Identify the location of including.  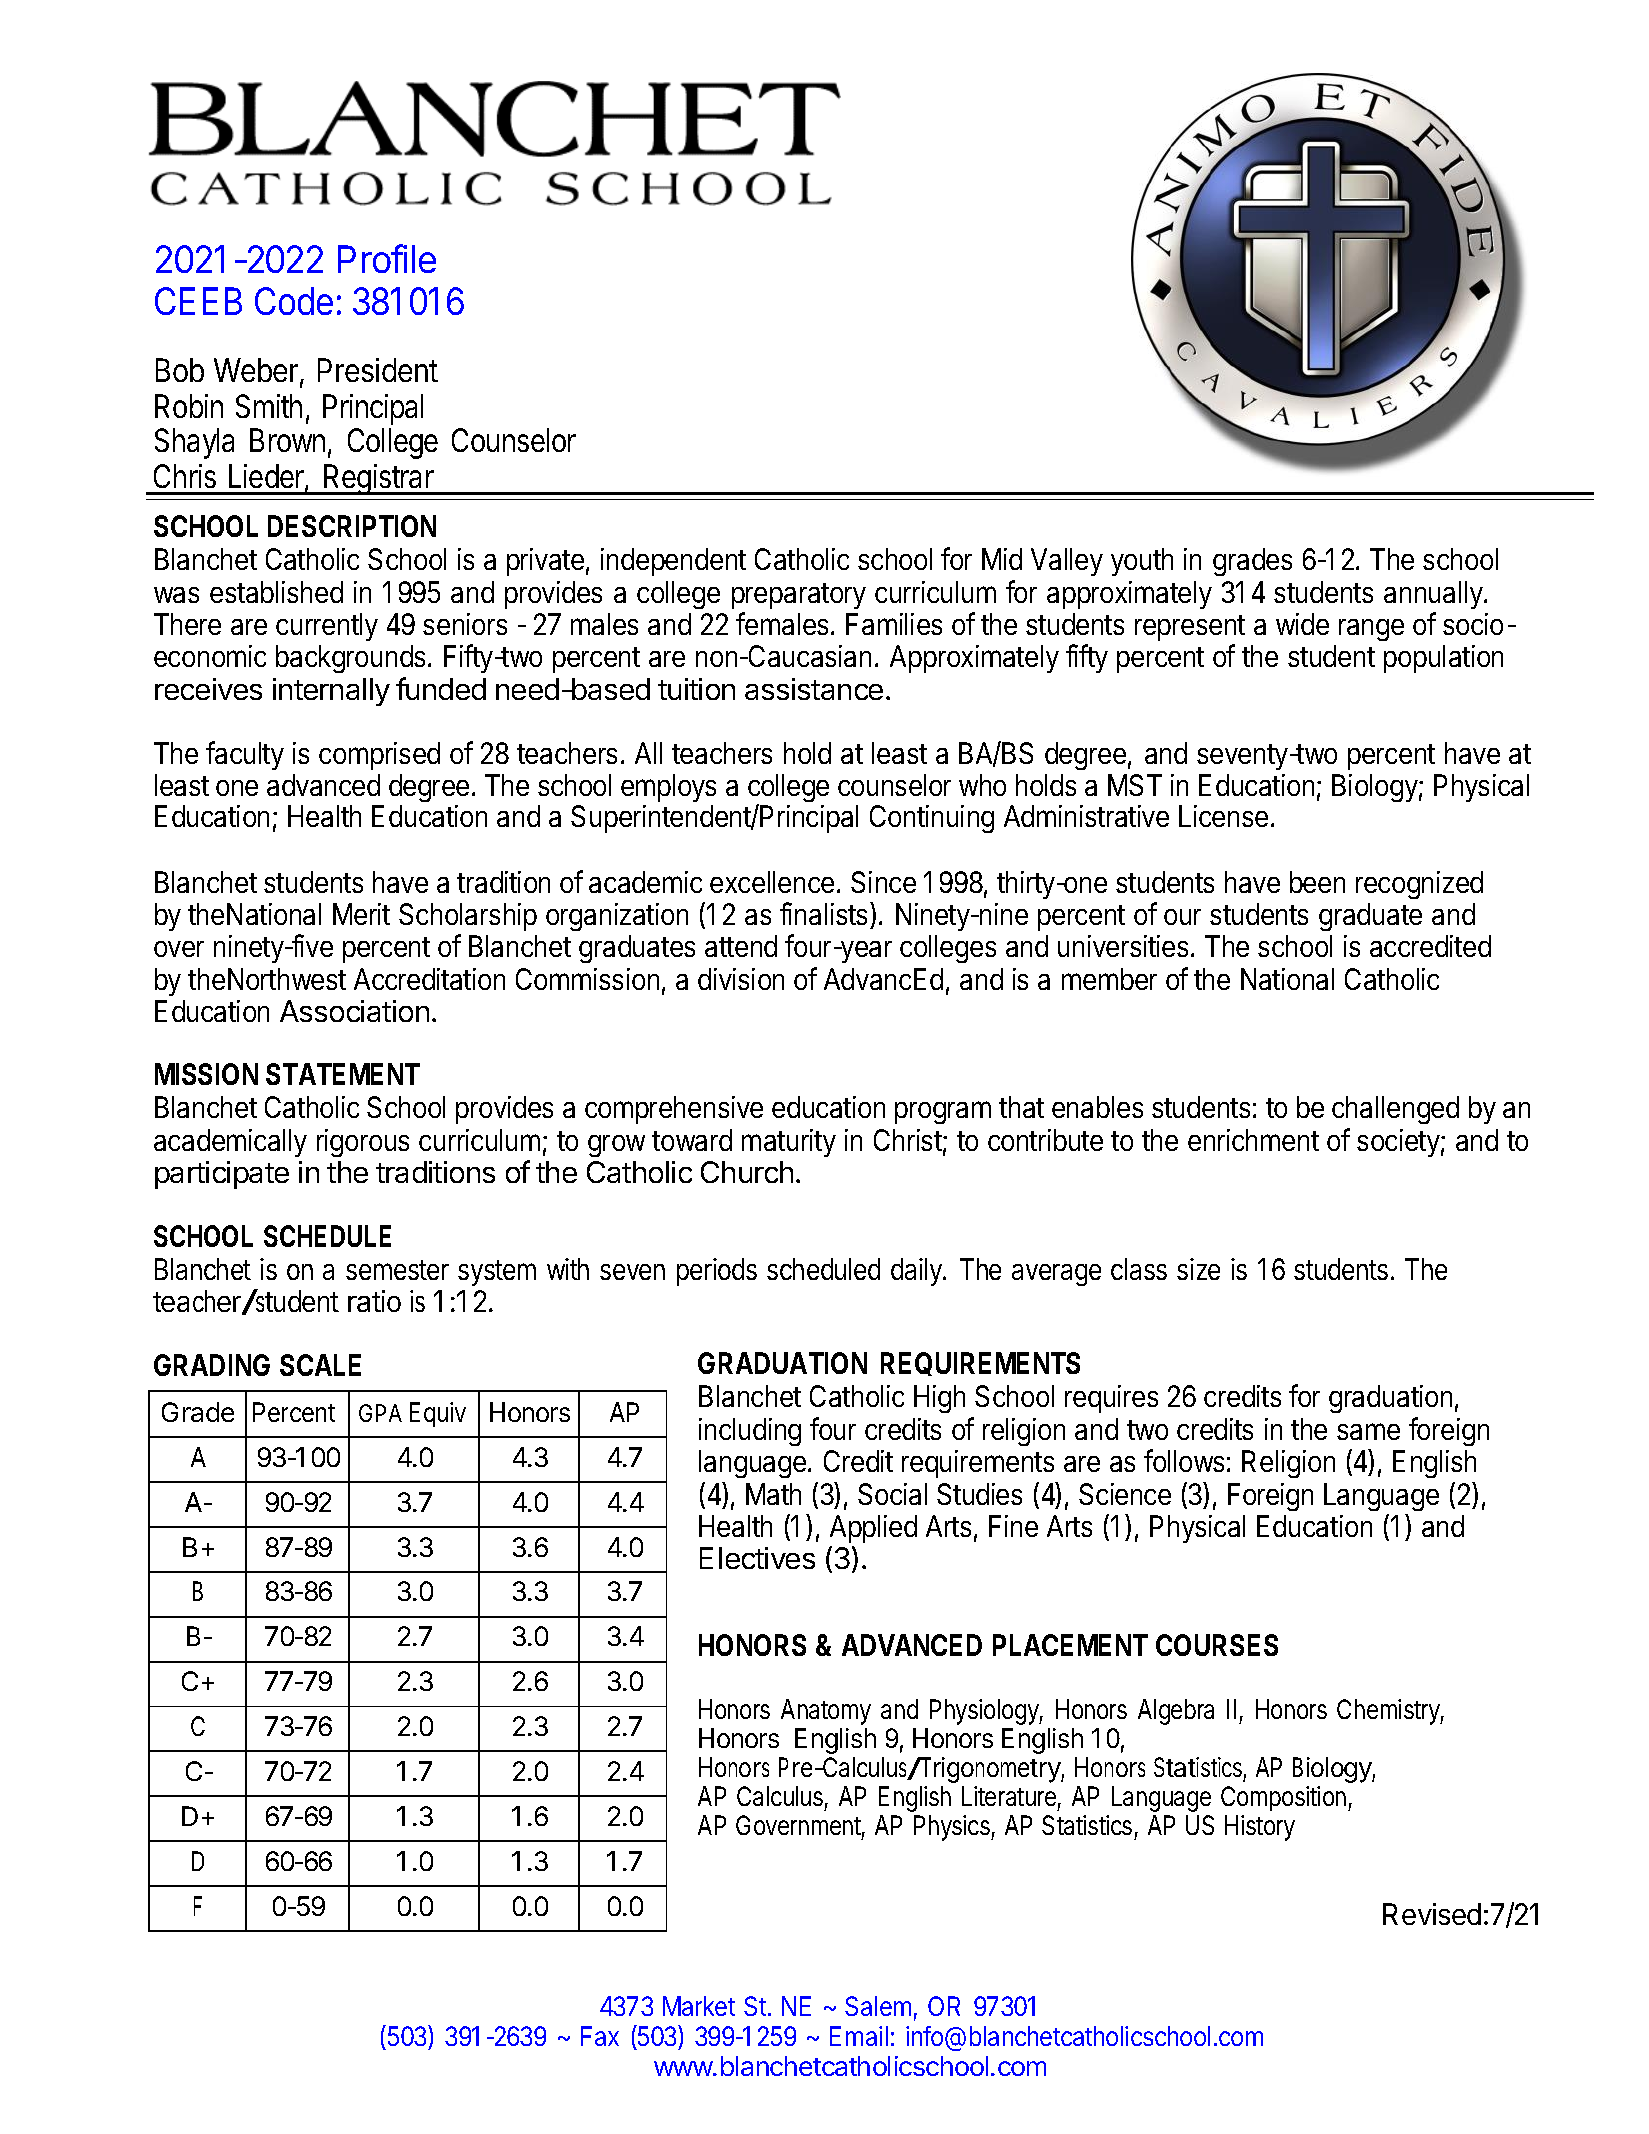
(750, 1432).
